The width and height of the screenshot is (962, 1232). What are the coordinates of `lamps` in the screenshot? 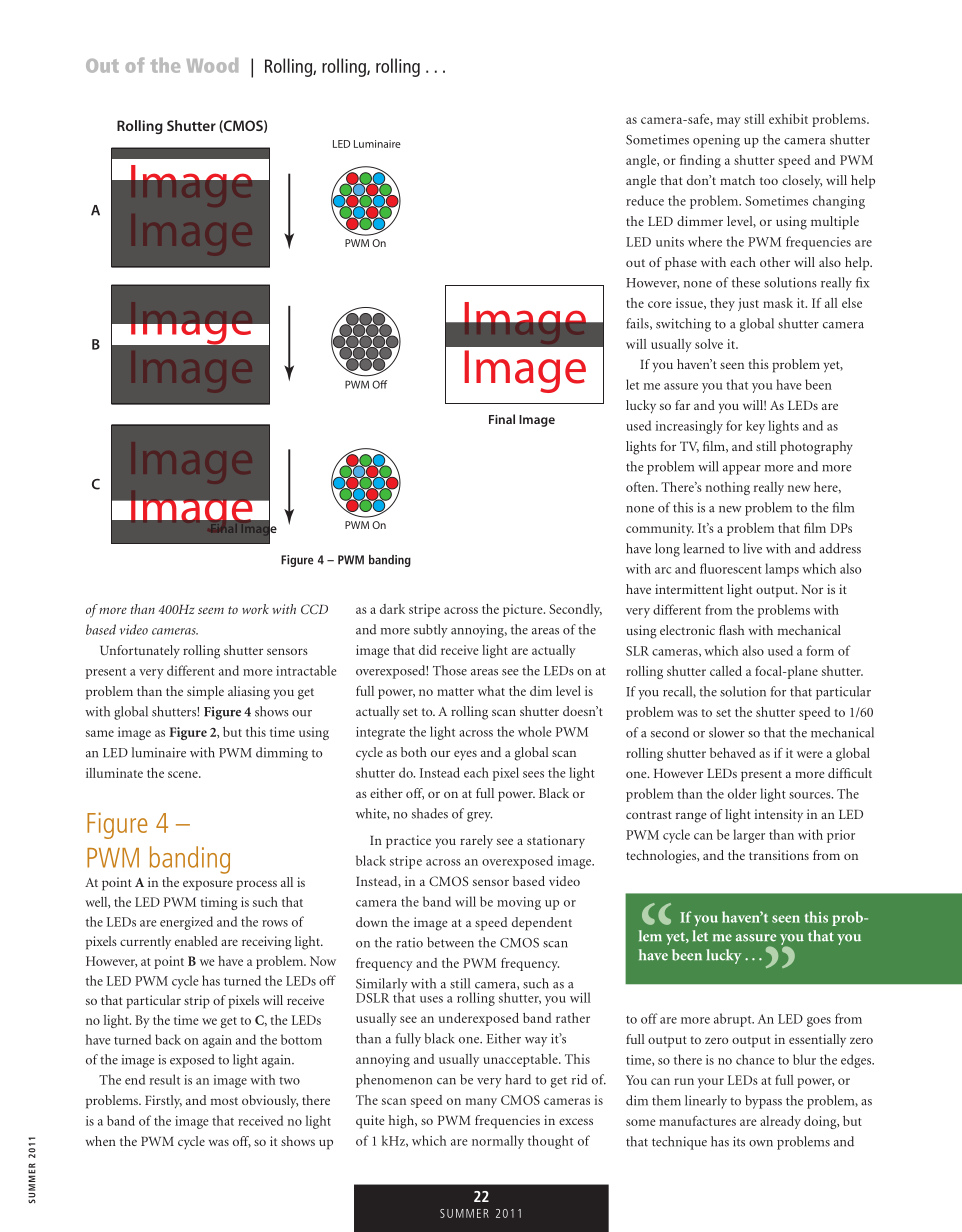 It's located at (782, 570).
